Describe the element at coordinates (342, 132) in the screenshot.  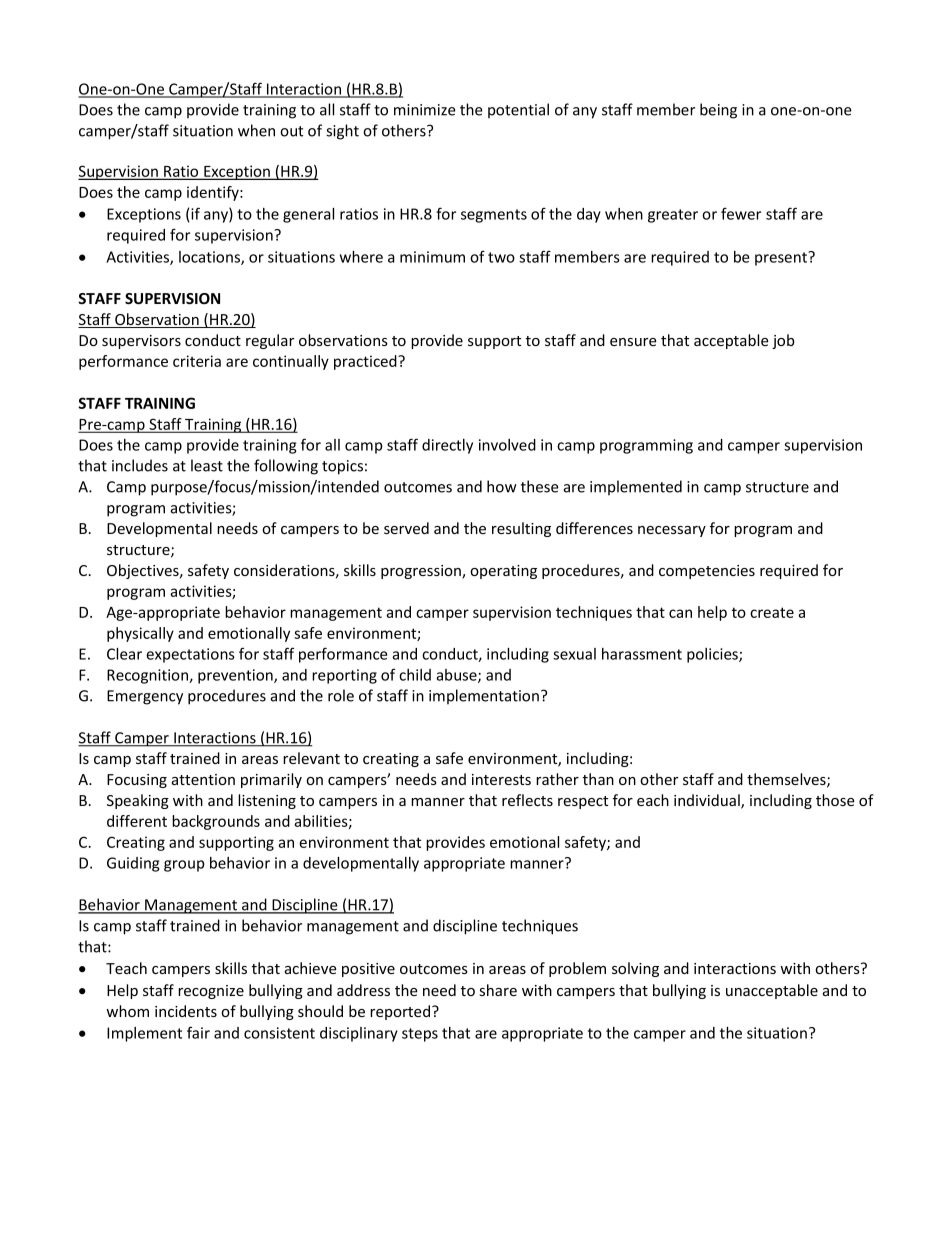
I see `sight` at that location.
